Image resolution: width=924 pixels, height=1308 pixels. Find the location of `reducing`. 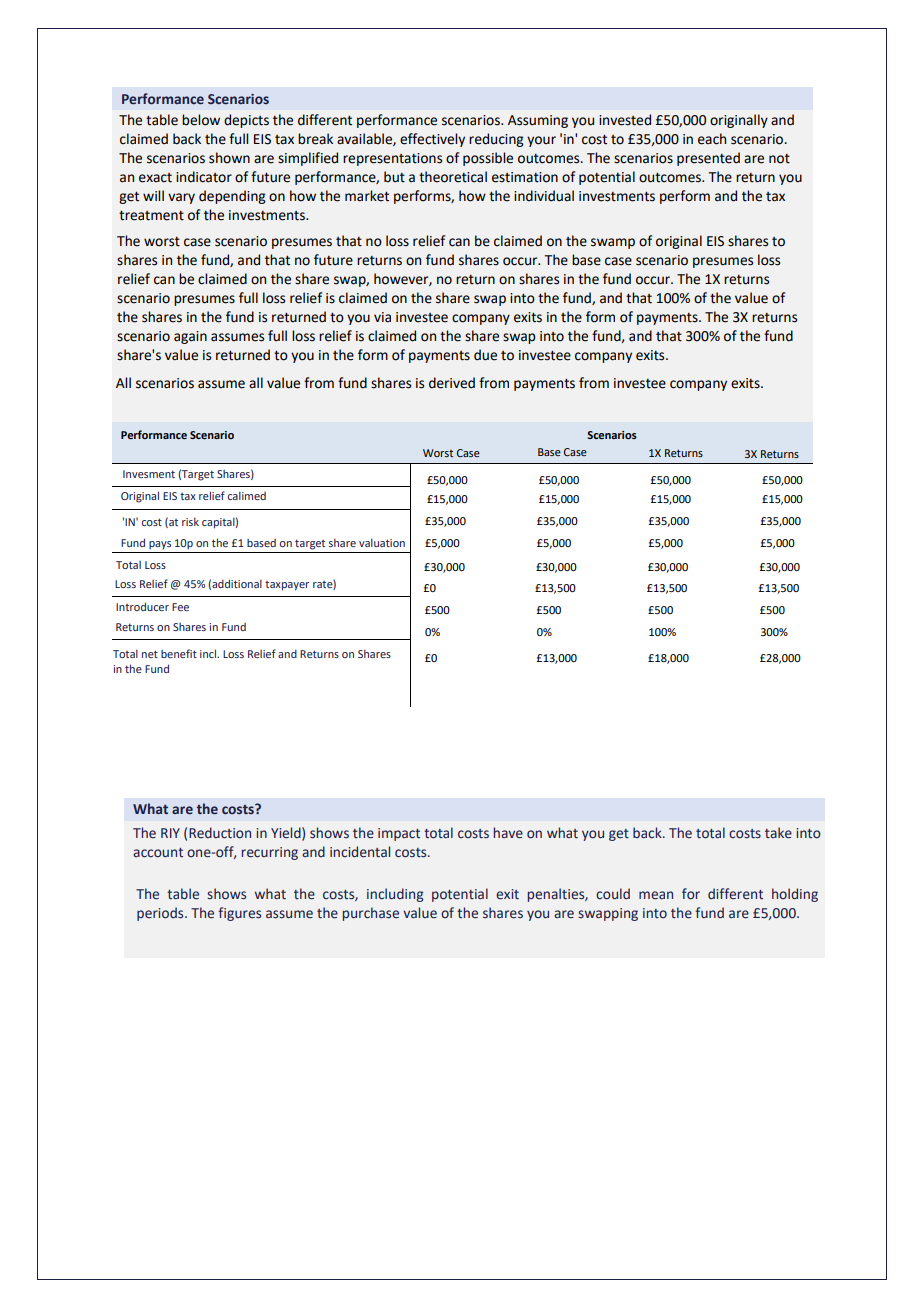

reducing is located at coordinates (496, 140).
